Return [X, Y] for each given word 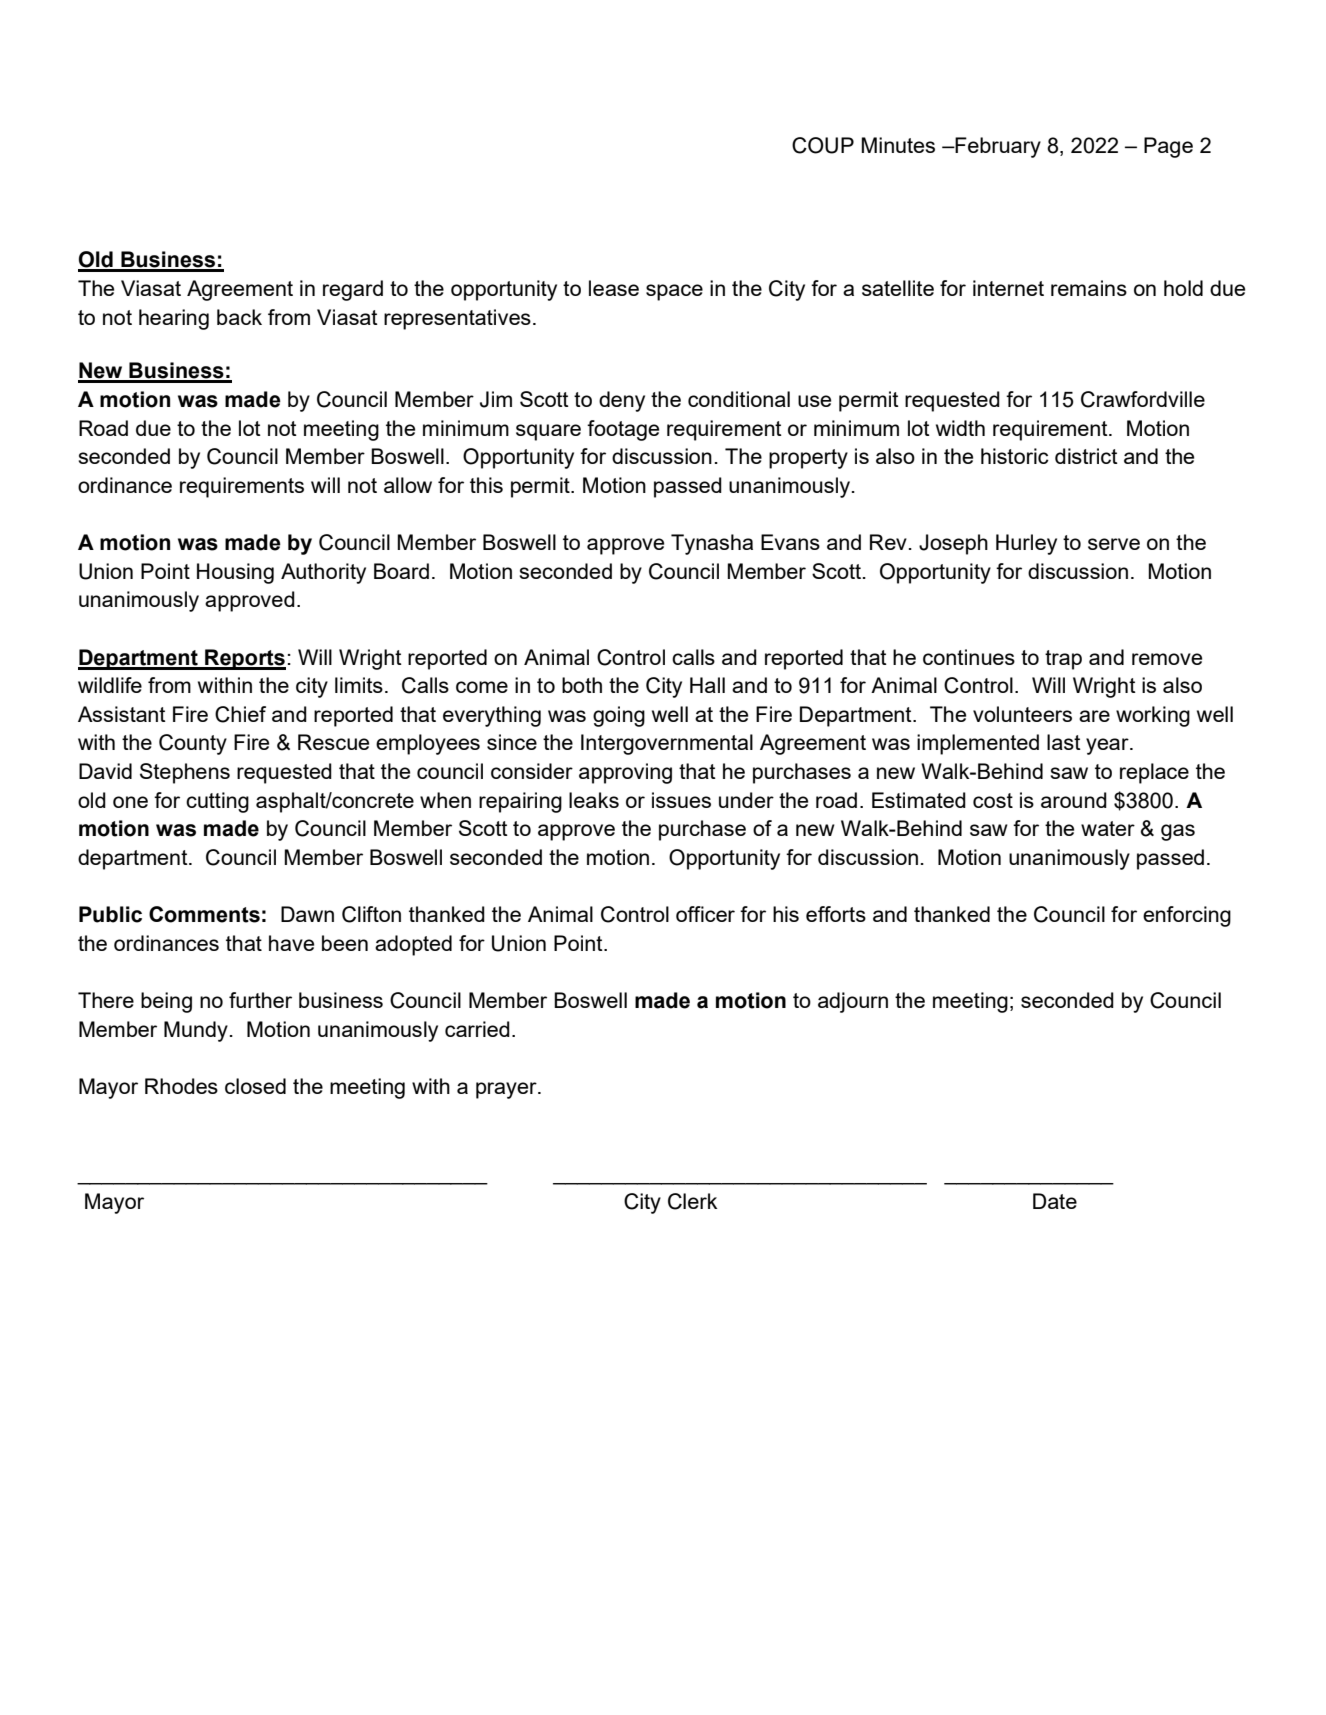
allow [408, 485]
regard [353, 290]
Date [1055, 1201]
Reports [244, 659]
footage [623, 430]
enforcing [1187, 916]
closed [255, 1086]
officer [705, 914]
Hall [707, 685]
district [1086, 456]
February [997, 147]
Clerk [692, 1201]
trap [1063, 660]
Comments [204, 914]
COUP [823, 145]
